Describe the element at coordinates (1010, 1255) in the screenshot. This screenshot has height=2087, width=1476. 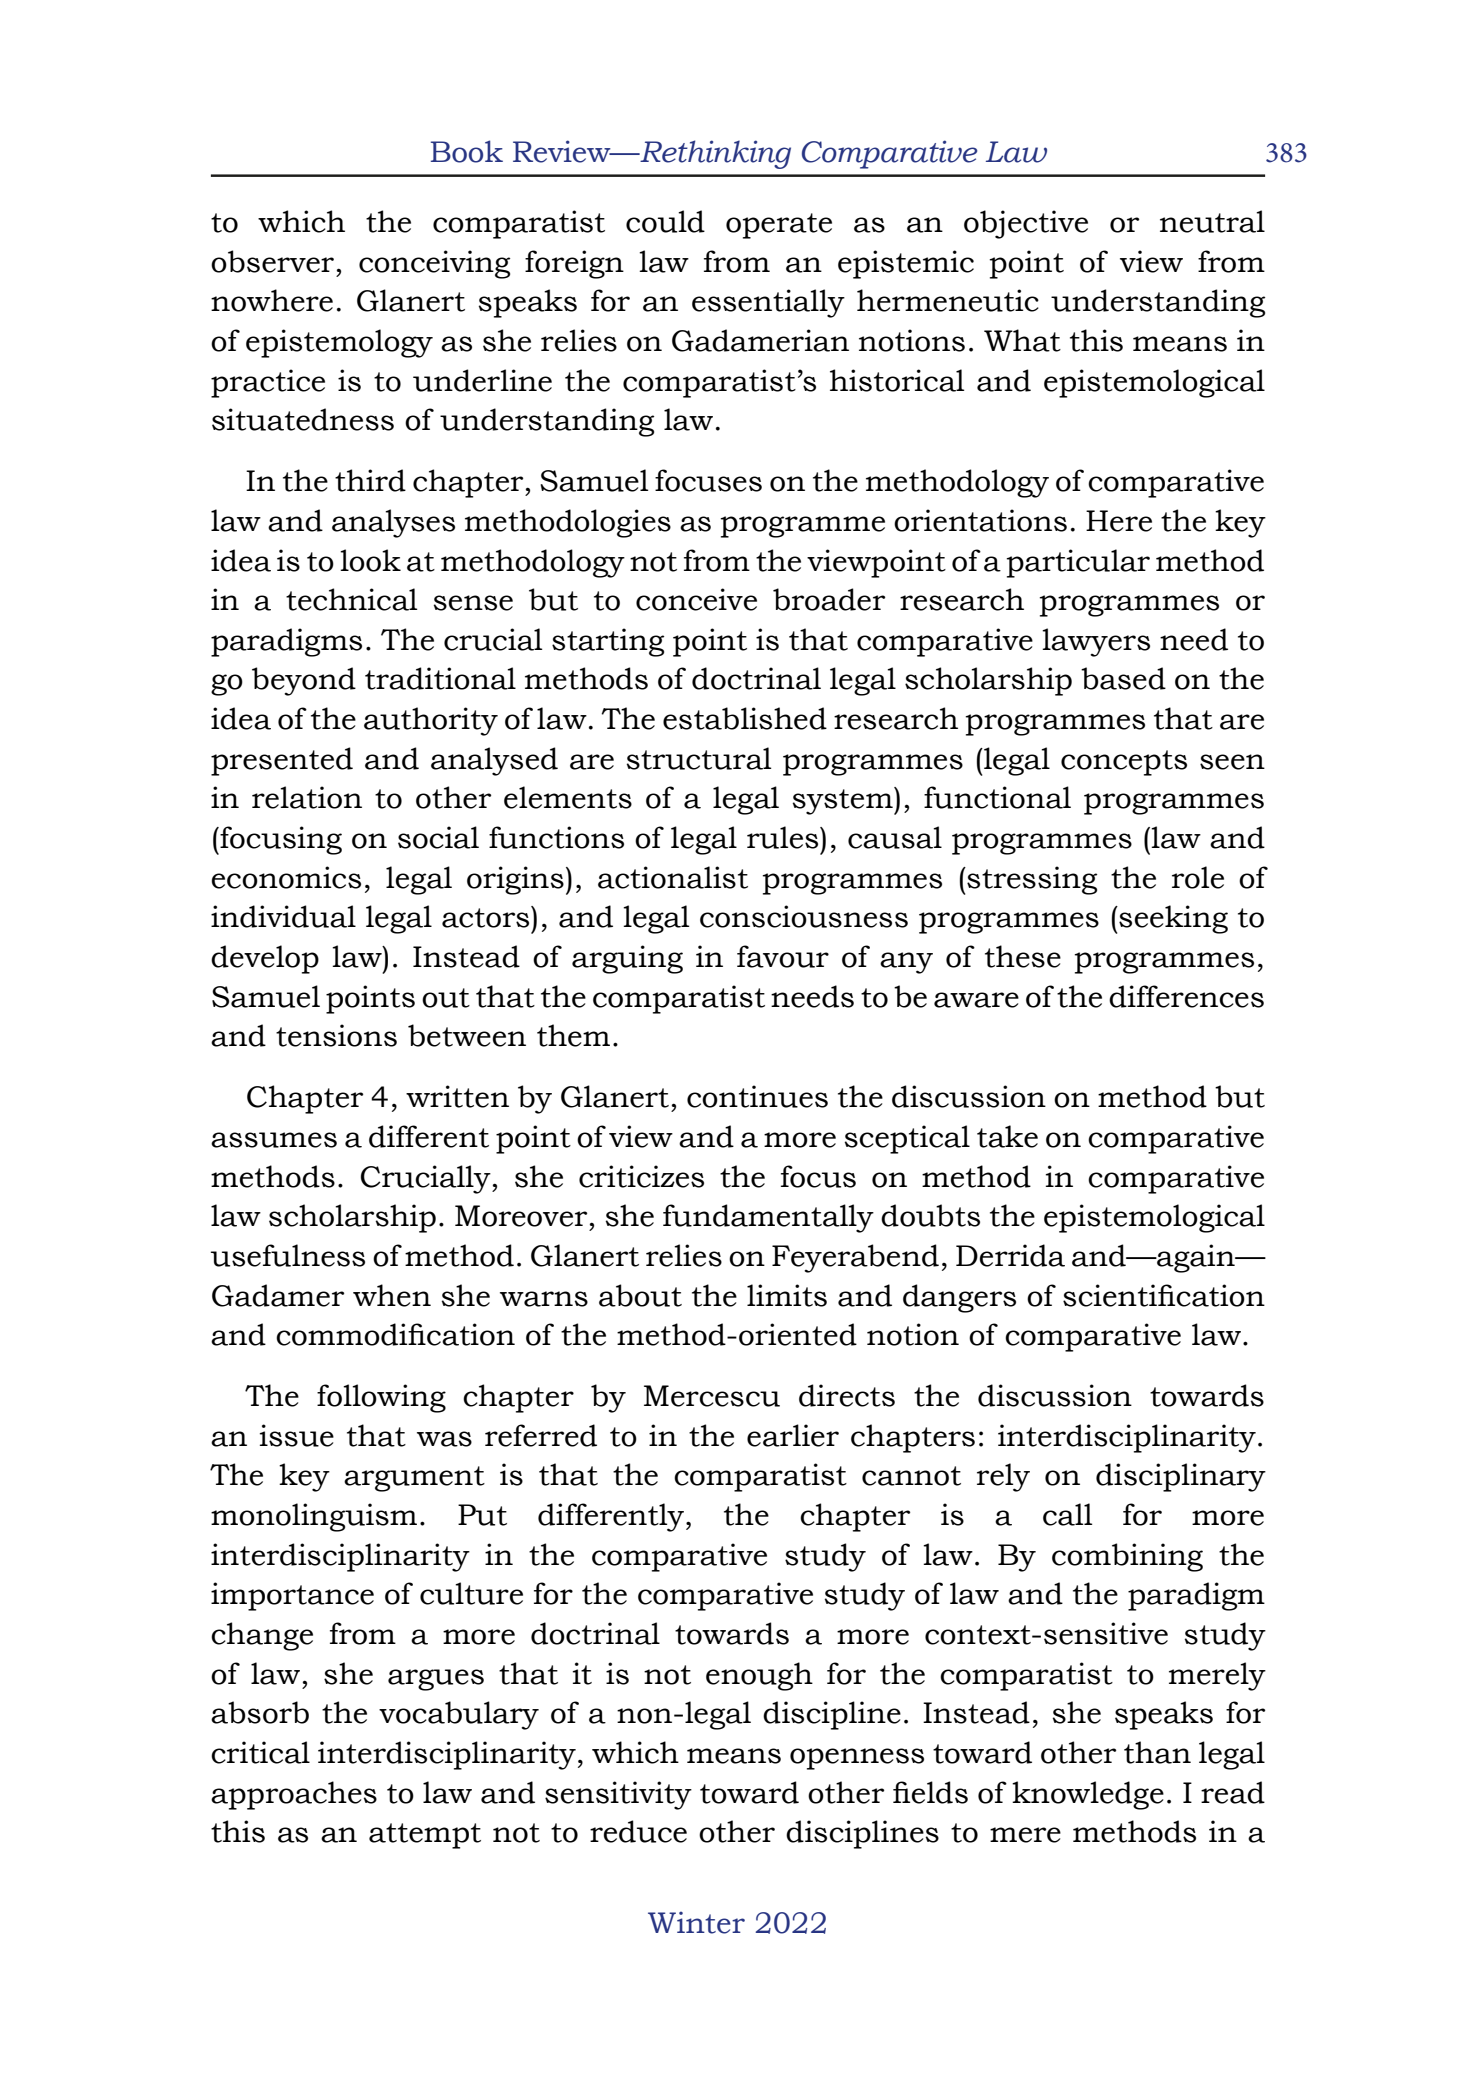
I see `Derrida` at that location.
